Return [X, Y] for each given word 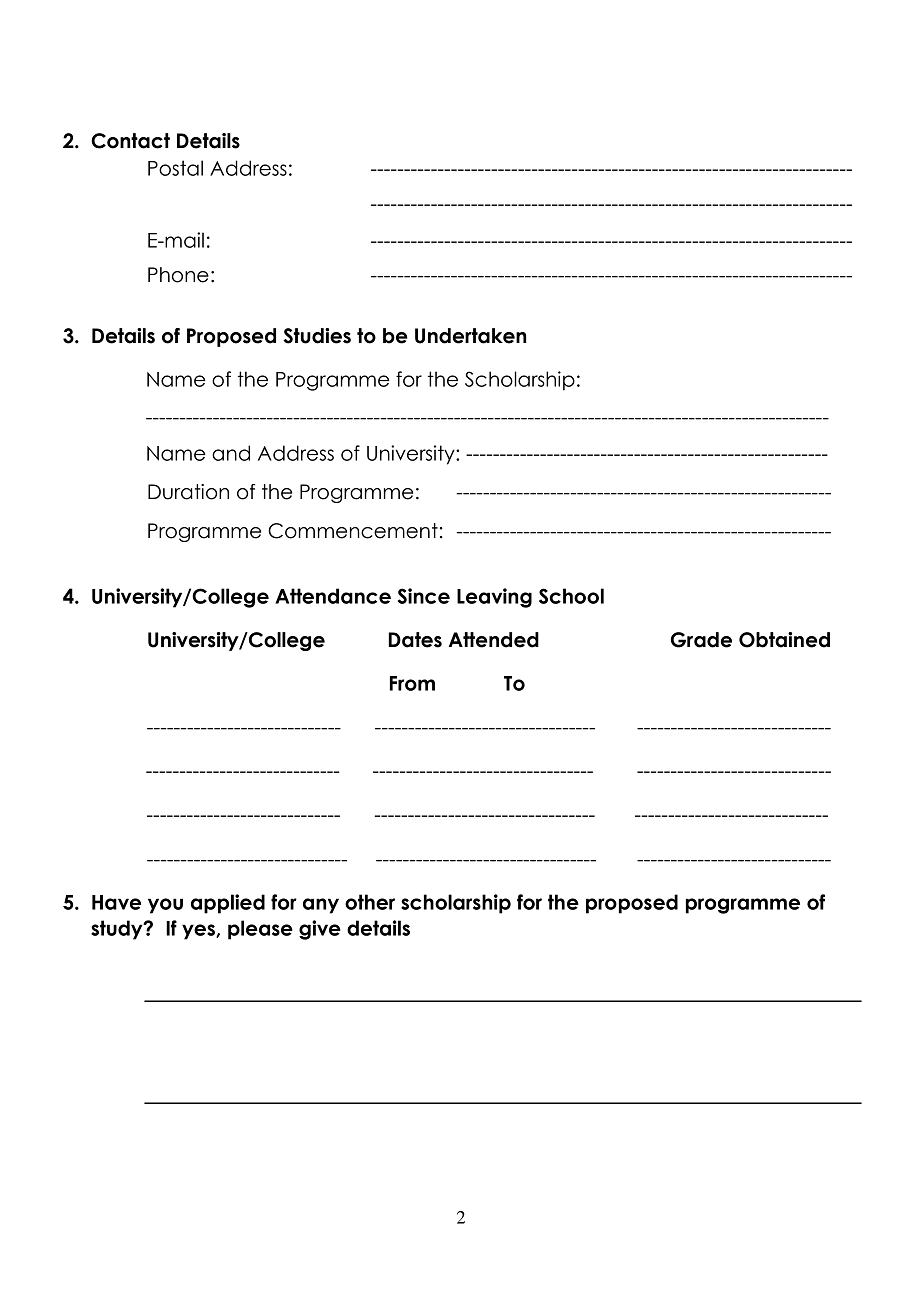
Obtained [784, 640]
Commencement [353, 531]
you [165, 906]
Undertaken [470, 336]
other [370, 902]
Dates [415, 640]
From [412, 683]
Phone [178, 275]
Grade [701, 640]
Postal [175, 168]
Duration [188, 492]
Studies [317, 336]
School [571, 596]
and [231, 453]
